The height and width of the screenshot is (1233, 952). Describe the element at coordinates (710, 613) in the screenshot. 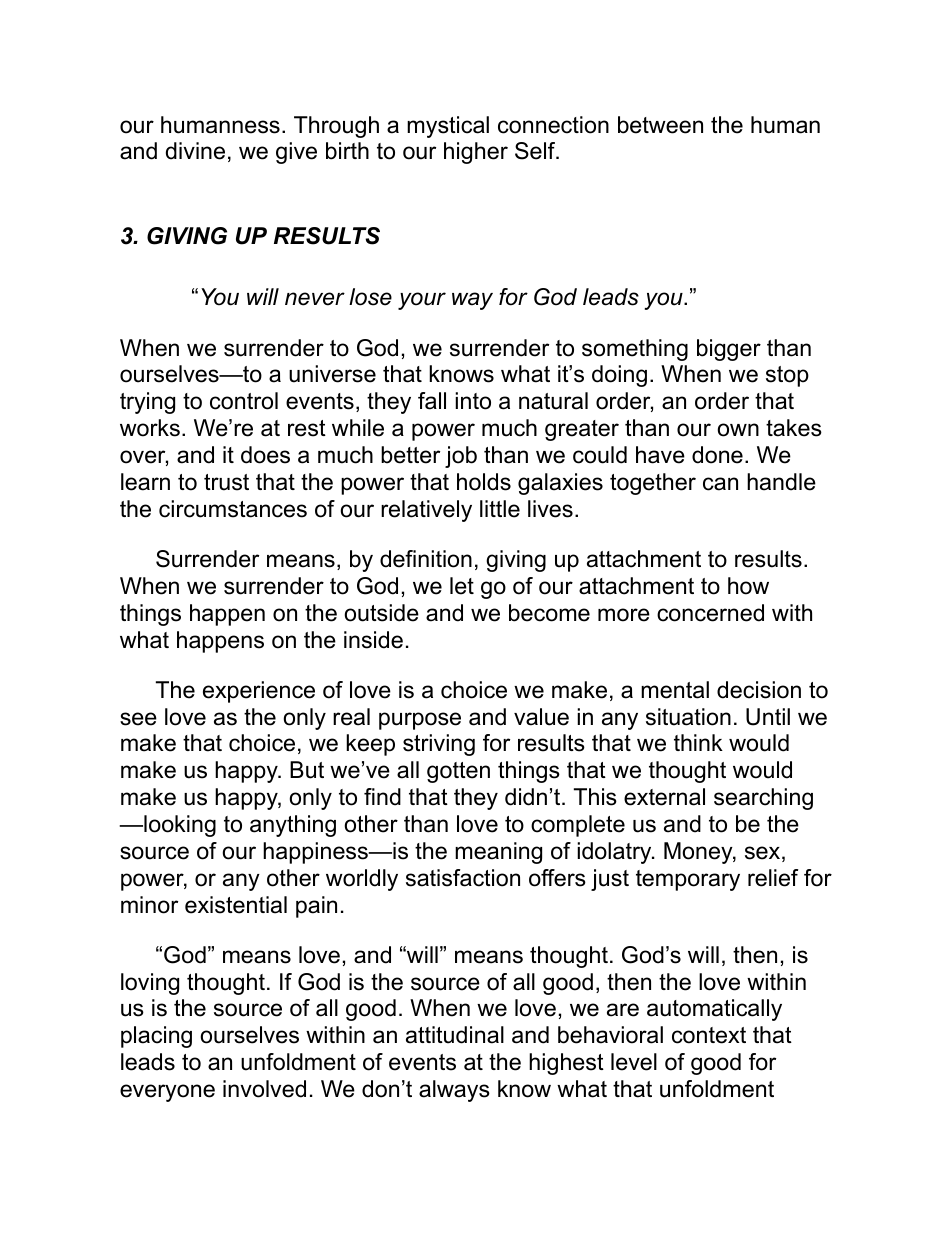

I see `concerned` at that location.
